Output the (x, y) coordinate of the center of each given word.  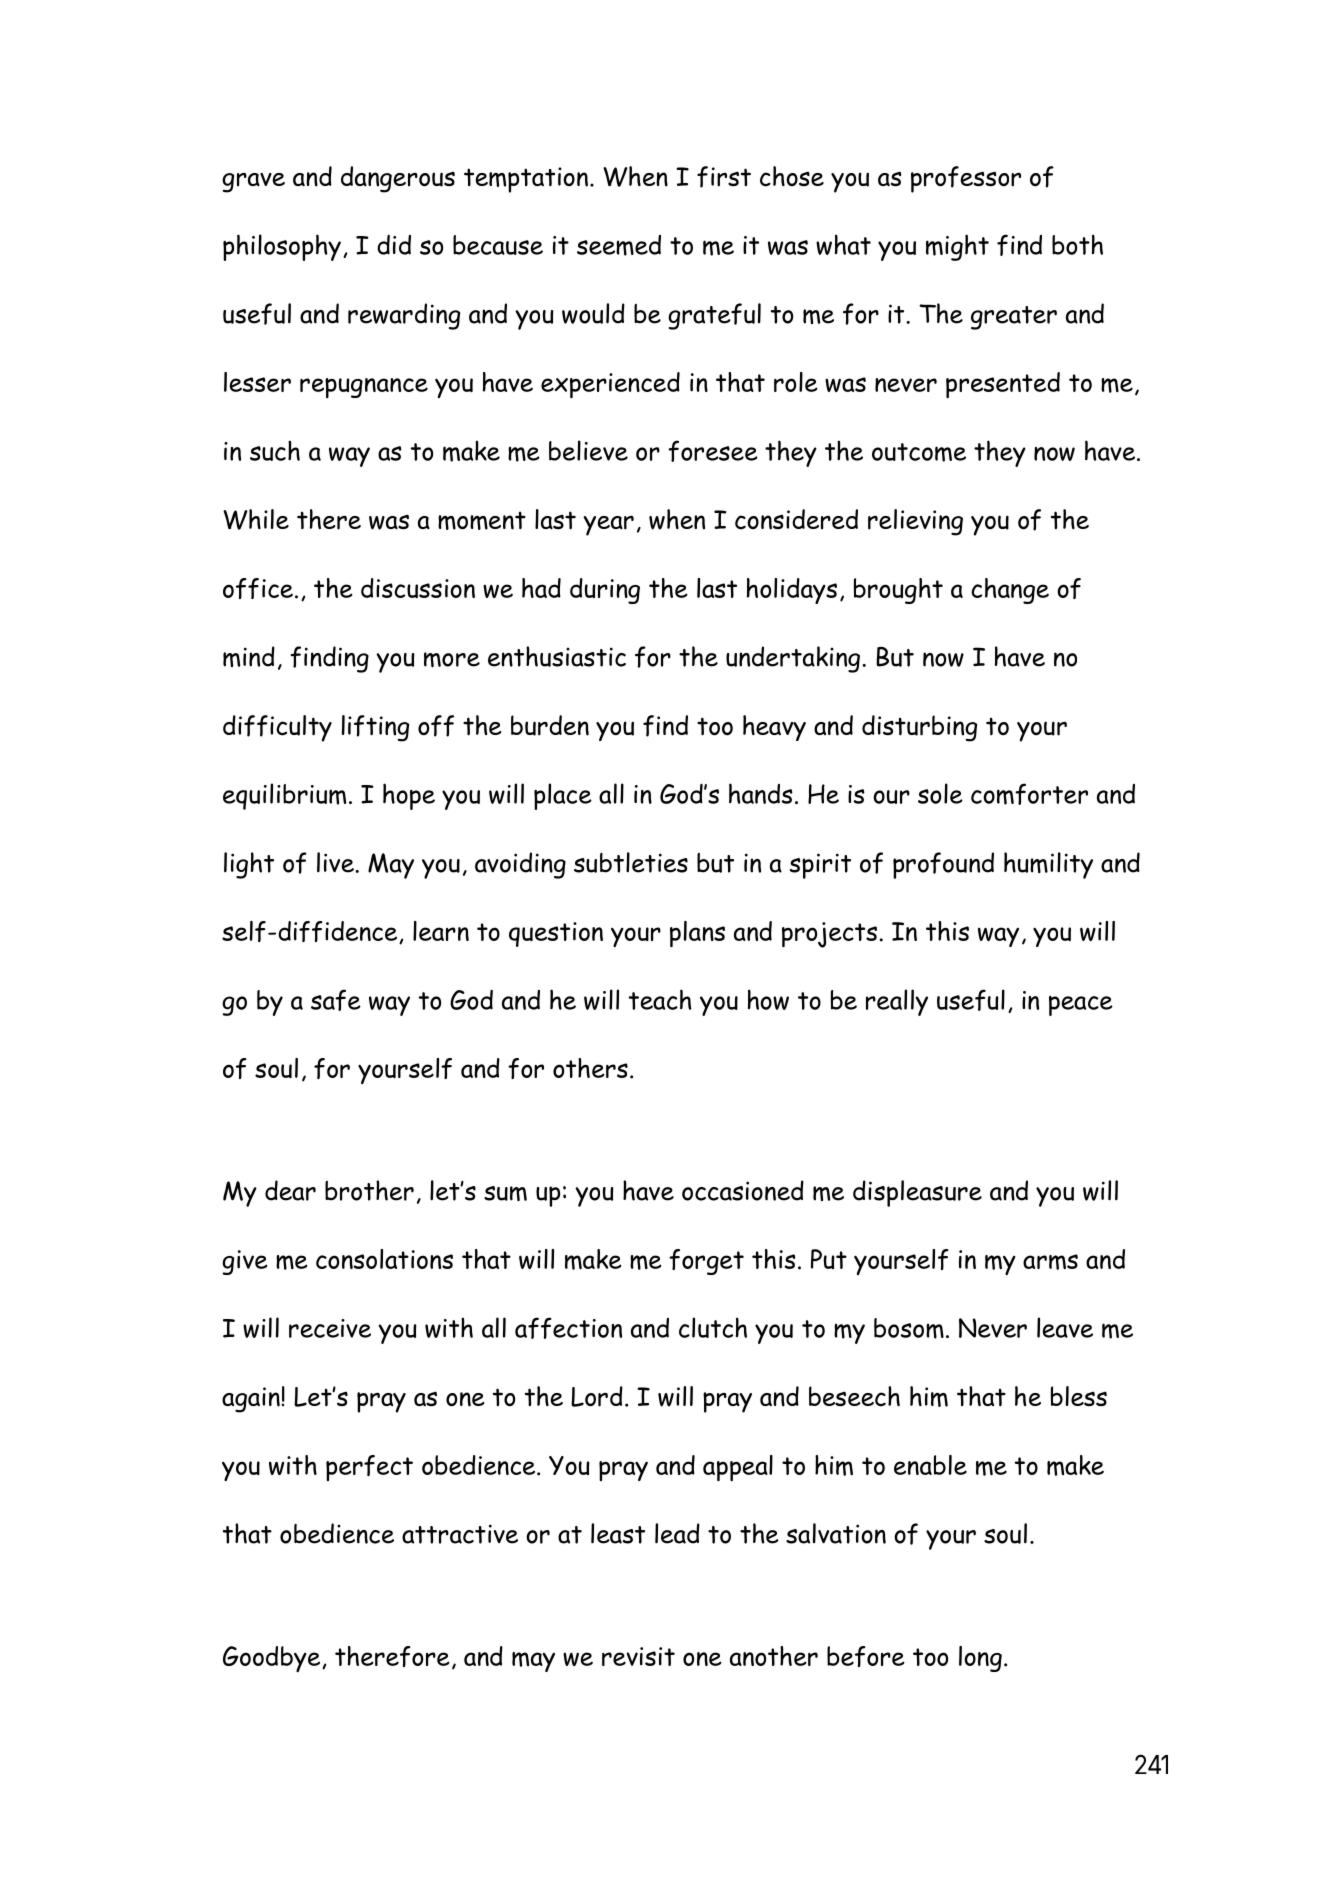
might (957, 247)
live (336, 862)
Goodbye (271, 1659)
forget (706, 1262)
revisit (638, 1656)
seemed (619, 245)
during (605, 591)
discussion (418, 588)
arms (1050, 1262)
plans (697, 934)
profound (943, 865)
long (980, 1659)
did (394, 245)
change (1010, 591)
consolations (384, 1259)
